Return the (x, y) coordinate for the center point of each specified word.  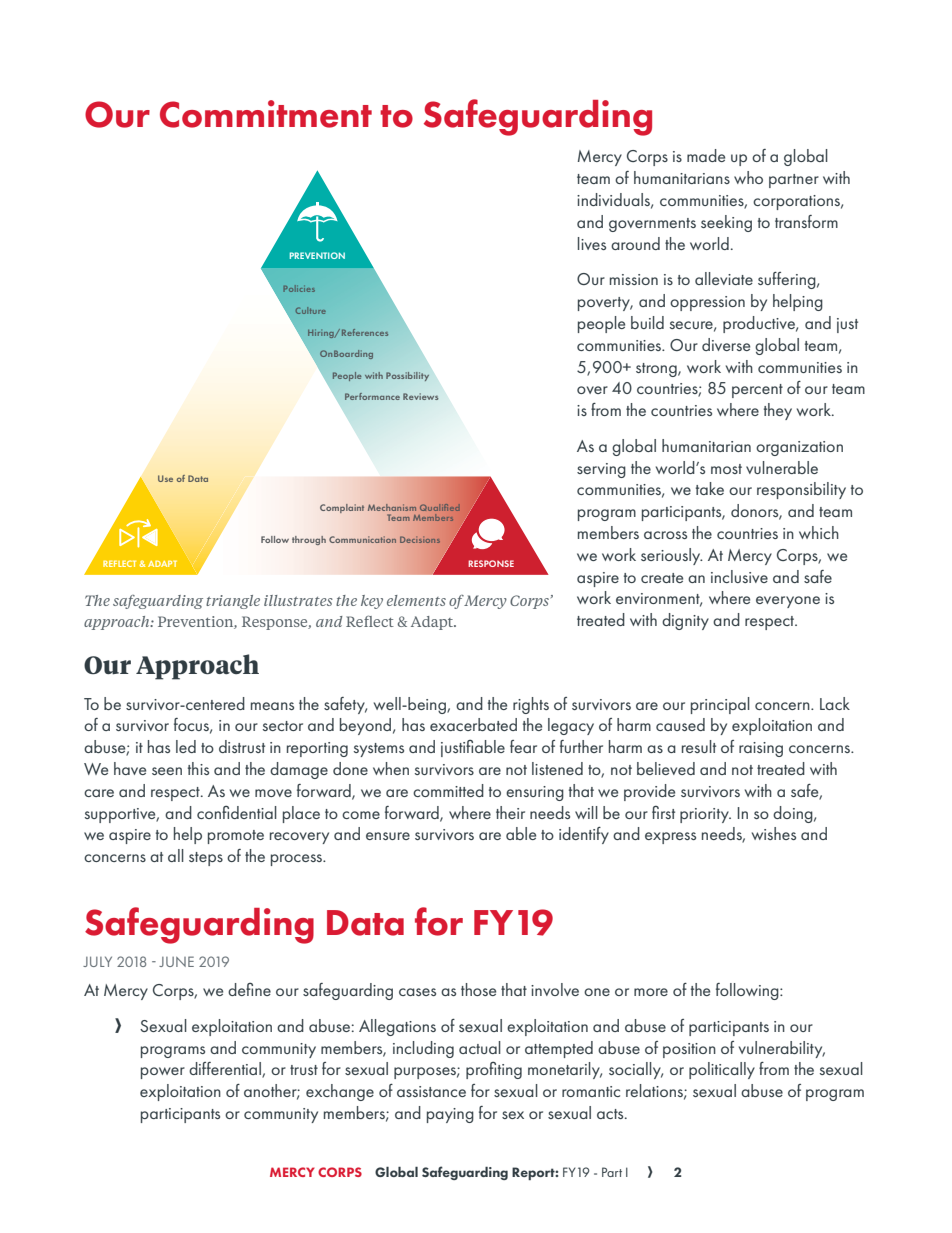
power (163, 1073)
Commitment (266, 114)
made (706, 155)
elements (416, 600)
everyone (788, 602)
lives (592, 243)
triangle (233, 602)
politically (722, 1070)
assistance (431, 1091)
